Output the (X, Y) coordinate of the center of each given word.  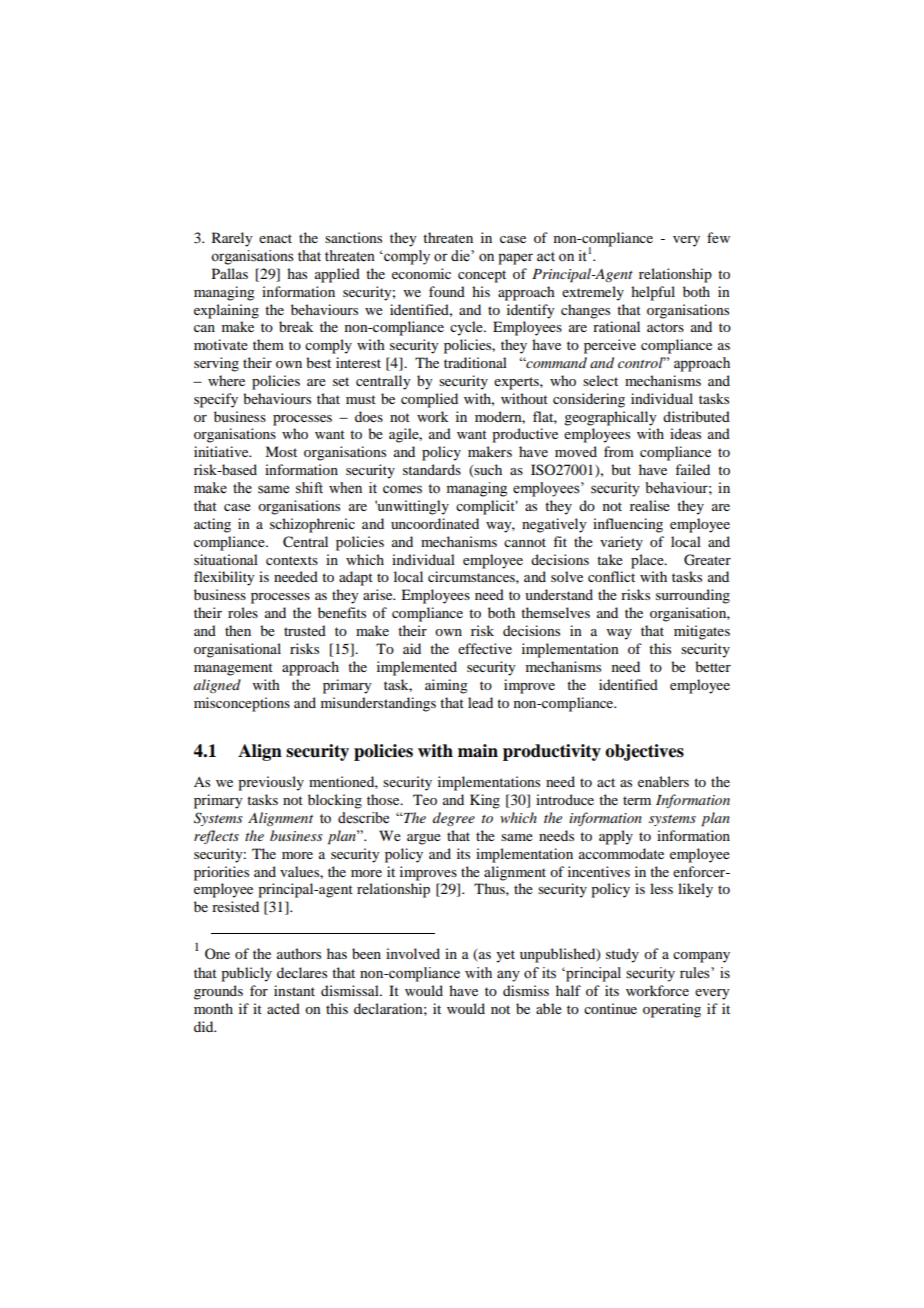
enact (275, 238)
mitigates (702, 632)
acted (283, 1008)
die (461, 256)
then (238, 630)
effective (485, 648)
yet (505, 956)
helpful (653, 293)
